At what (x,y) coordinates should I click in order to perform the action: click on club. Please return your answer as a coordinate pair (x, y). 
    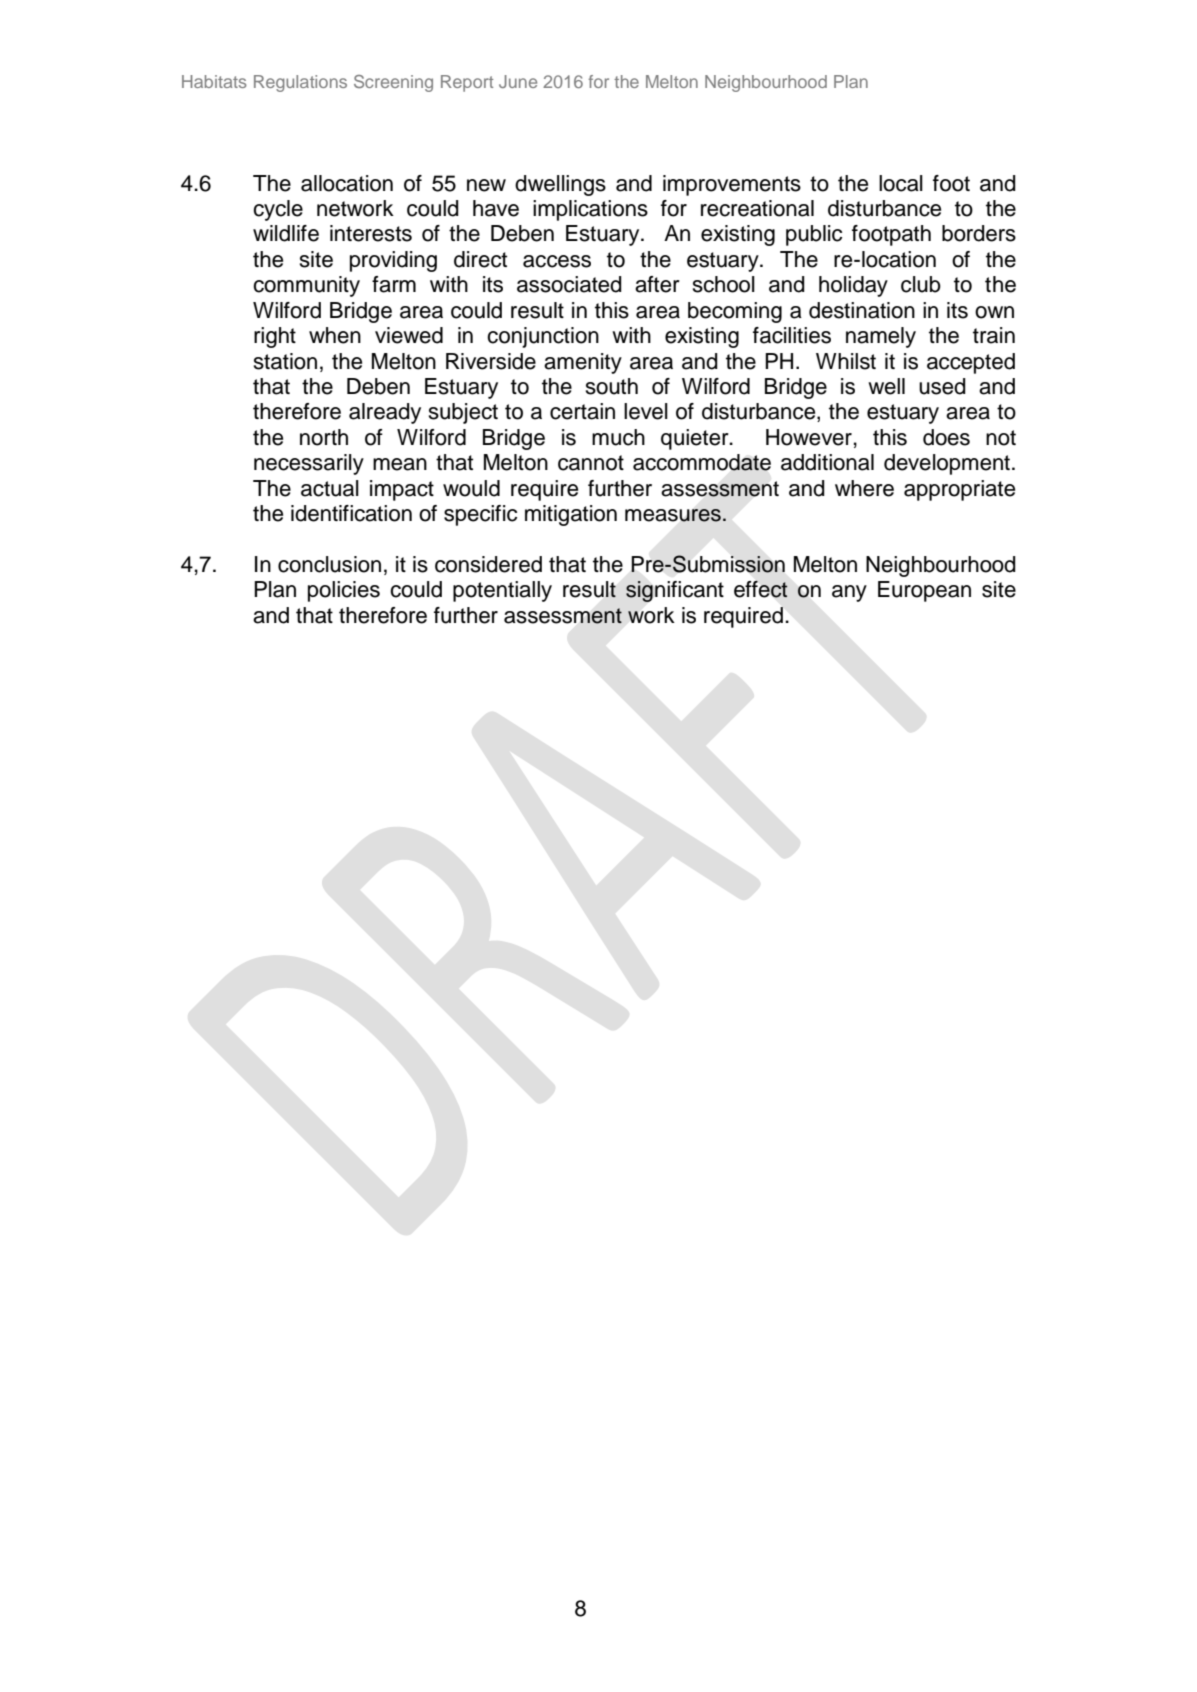
    Looking at the image, I should click on (921, 284).
